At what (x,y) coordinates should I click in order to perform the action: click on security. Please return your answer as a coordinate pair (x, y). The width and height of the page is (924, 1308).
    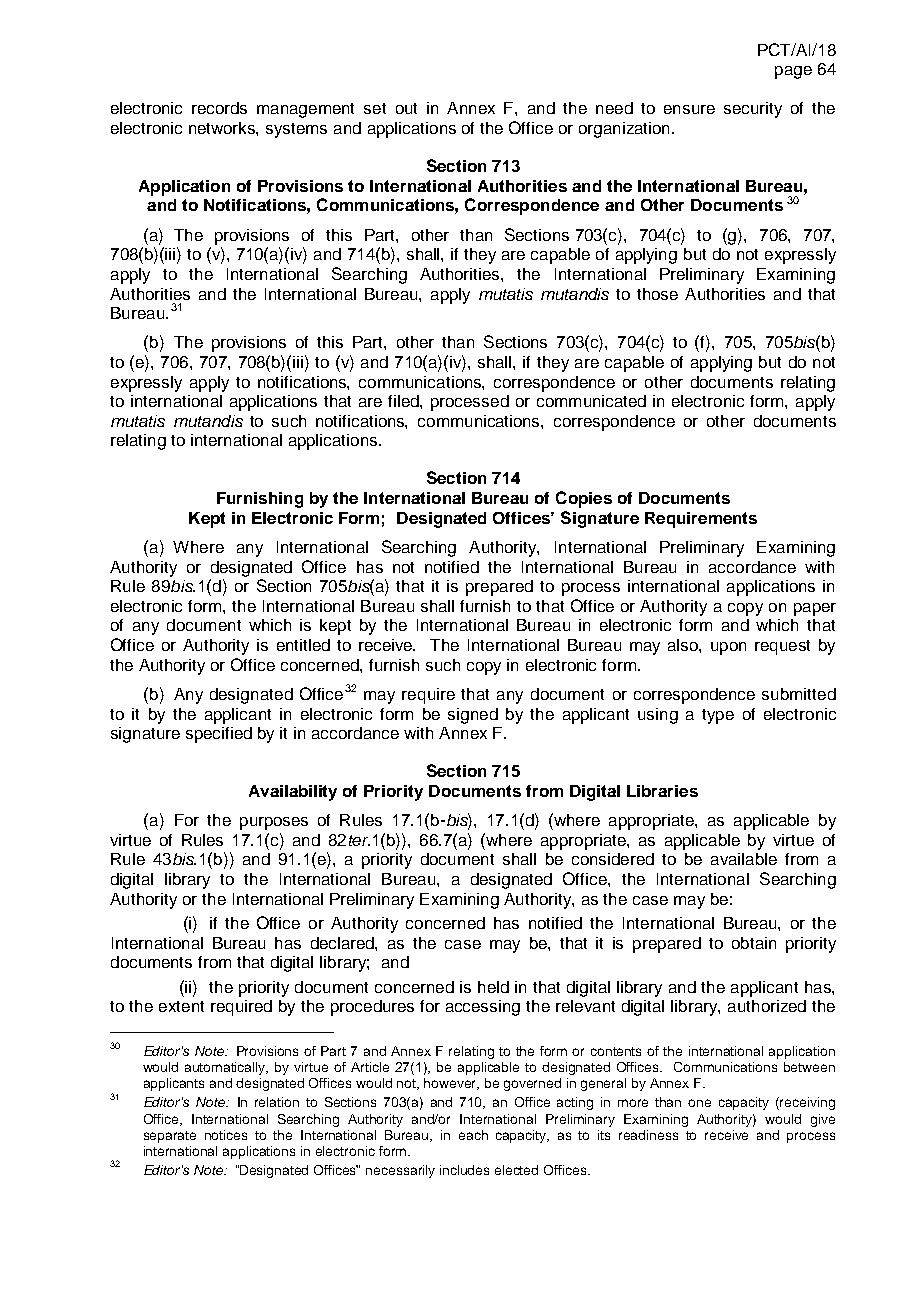
    Looking at the image, I should click on (753, 110).
